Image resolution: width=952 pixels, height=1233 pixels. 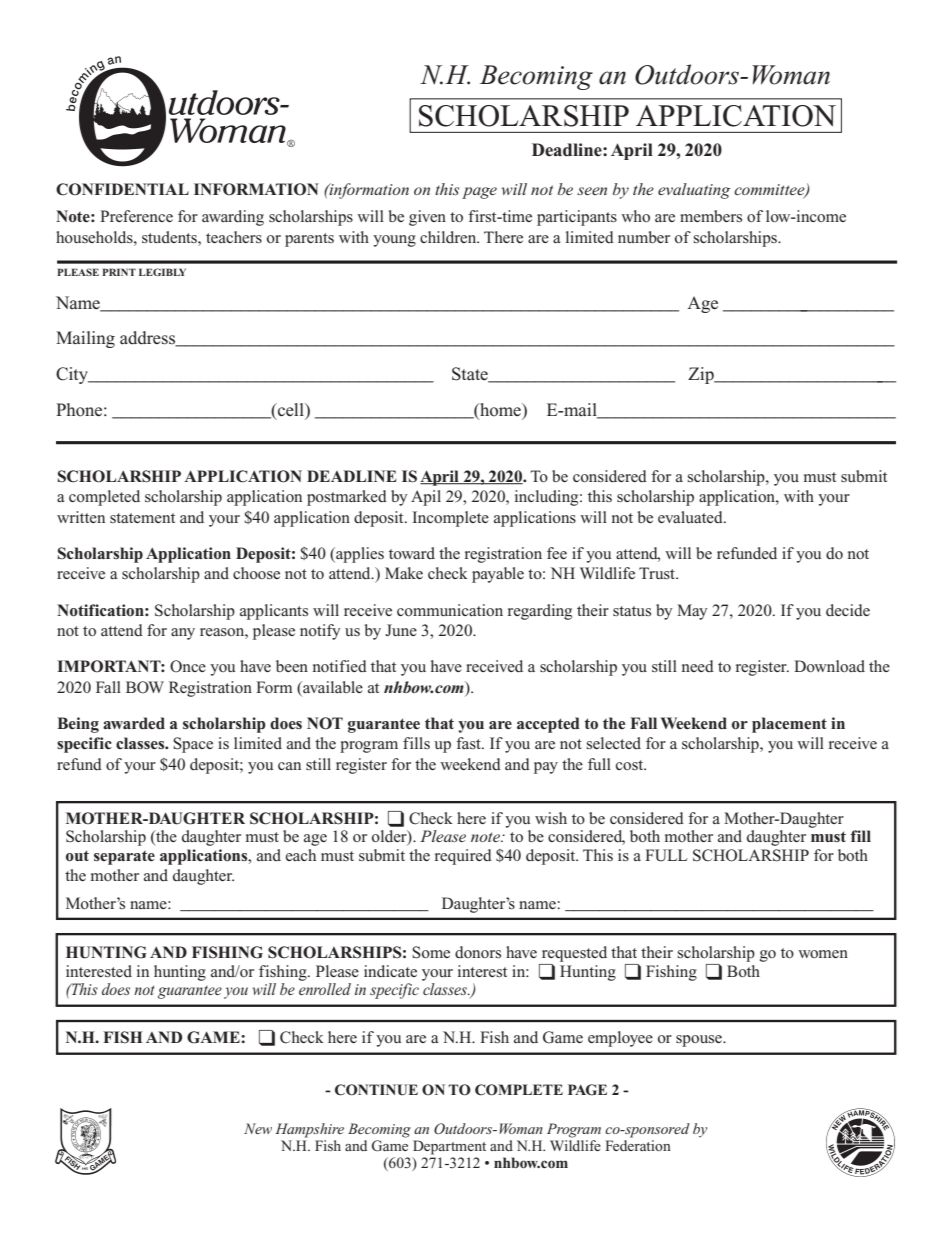 I want to click on Once, so click(x=188, y=666).
